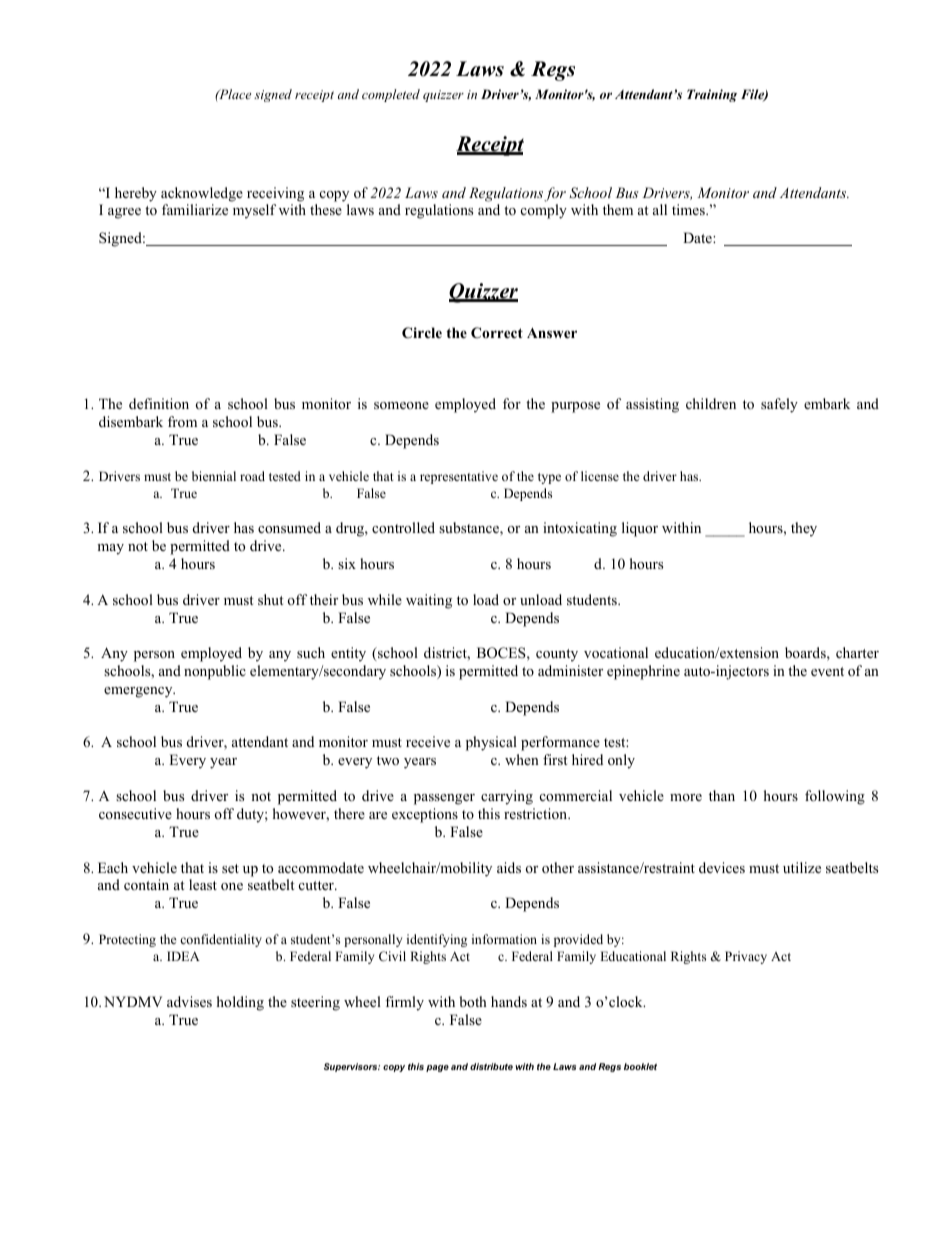 Image resolution: width=952 pixels, height=1233 pixels. I want to click on Training, so click(712, 95).
